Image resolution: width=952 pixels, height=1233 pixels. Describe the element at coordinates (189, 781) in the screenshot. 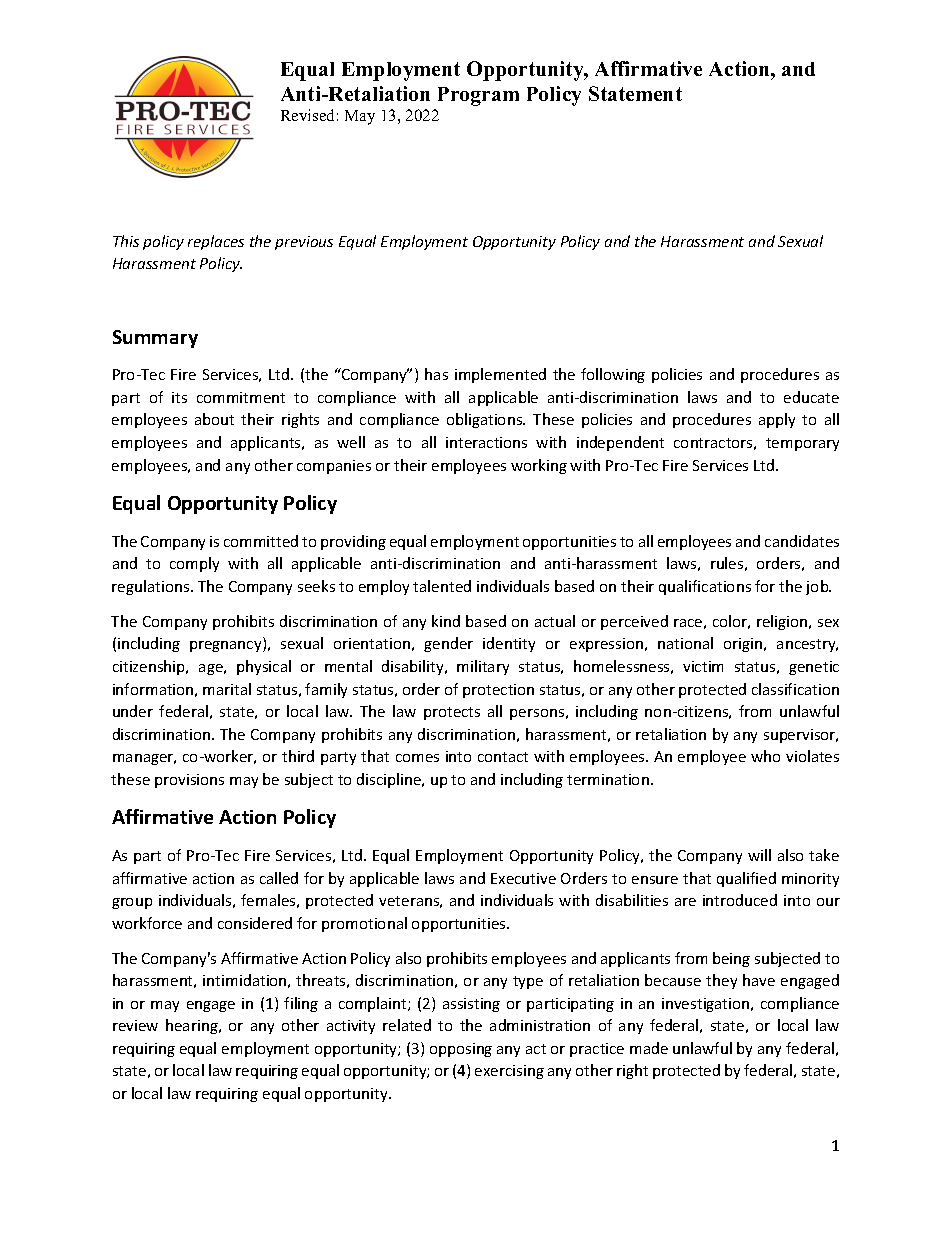

I see `provisions` at that location.
